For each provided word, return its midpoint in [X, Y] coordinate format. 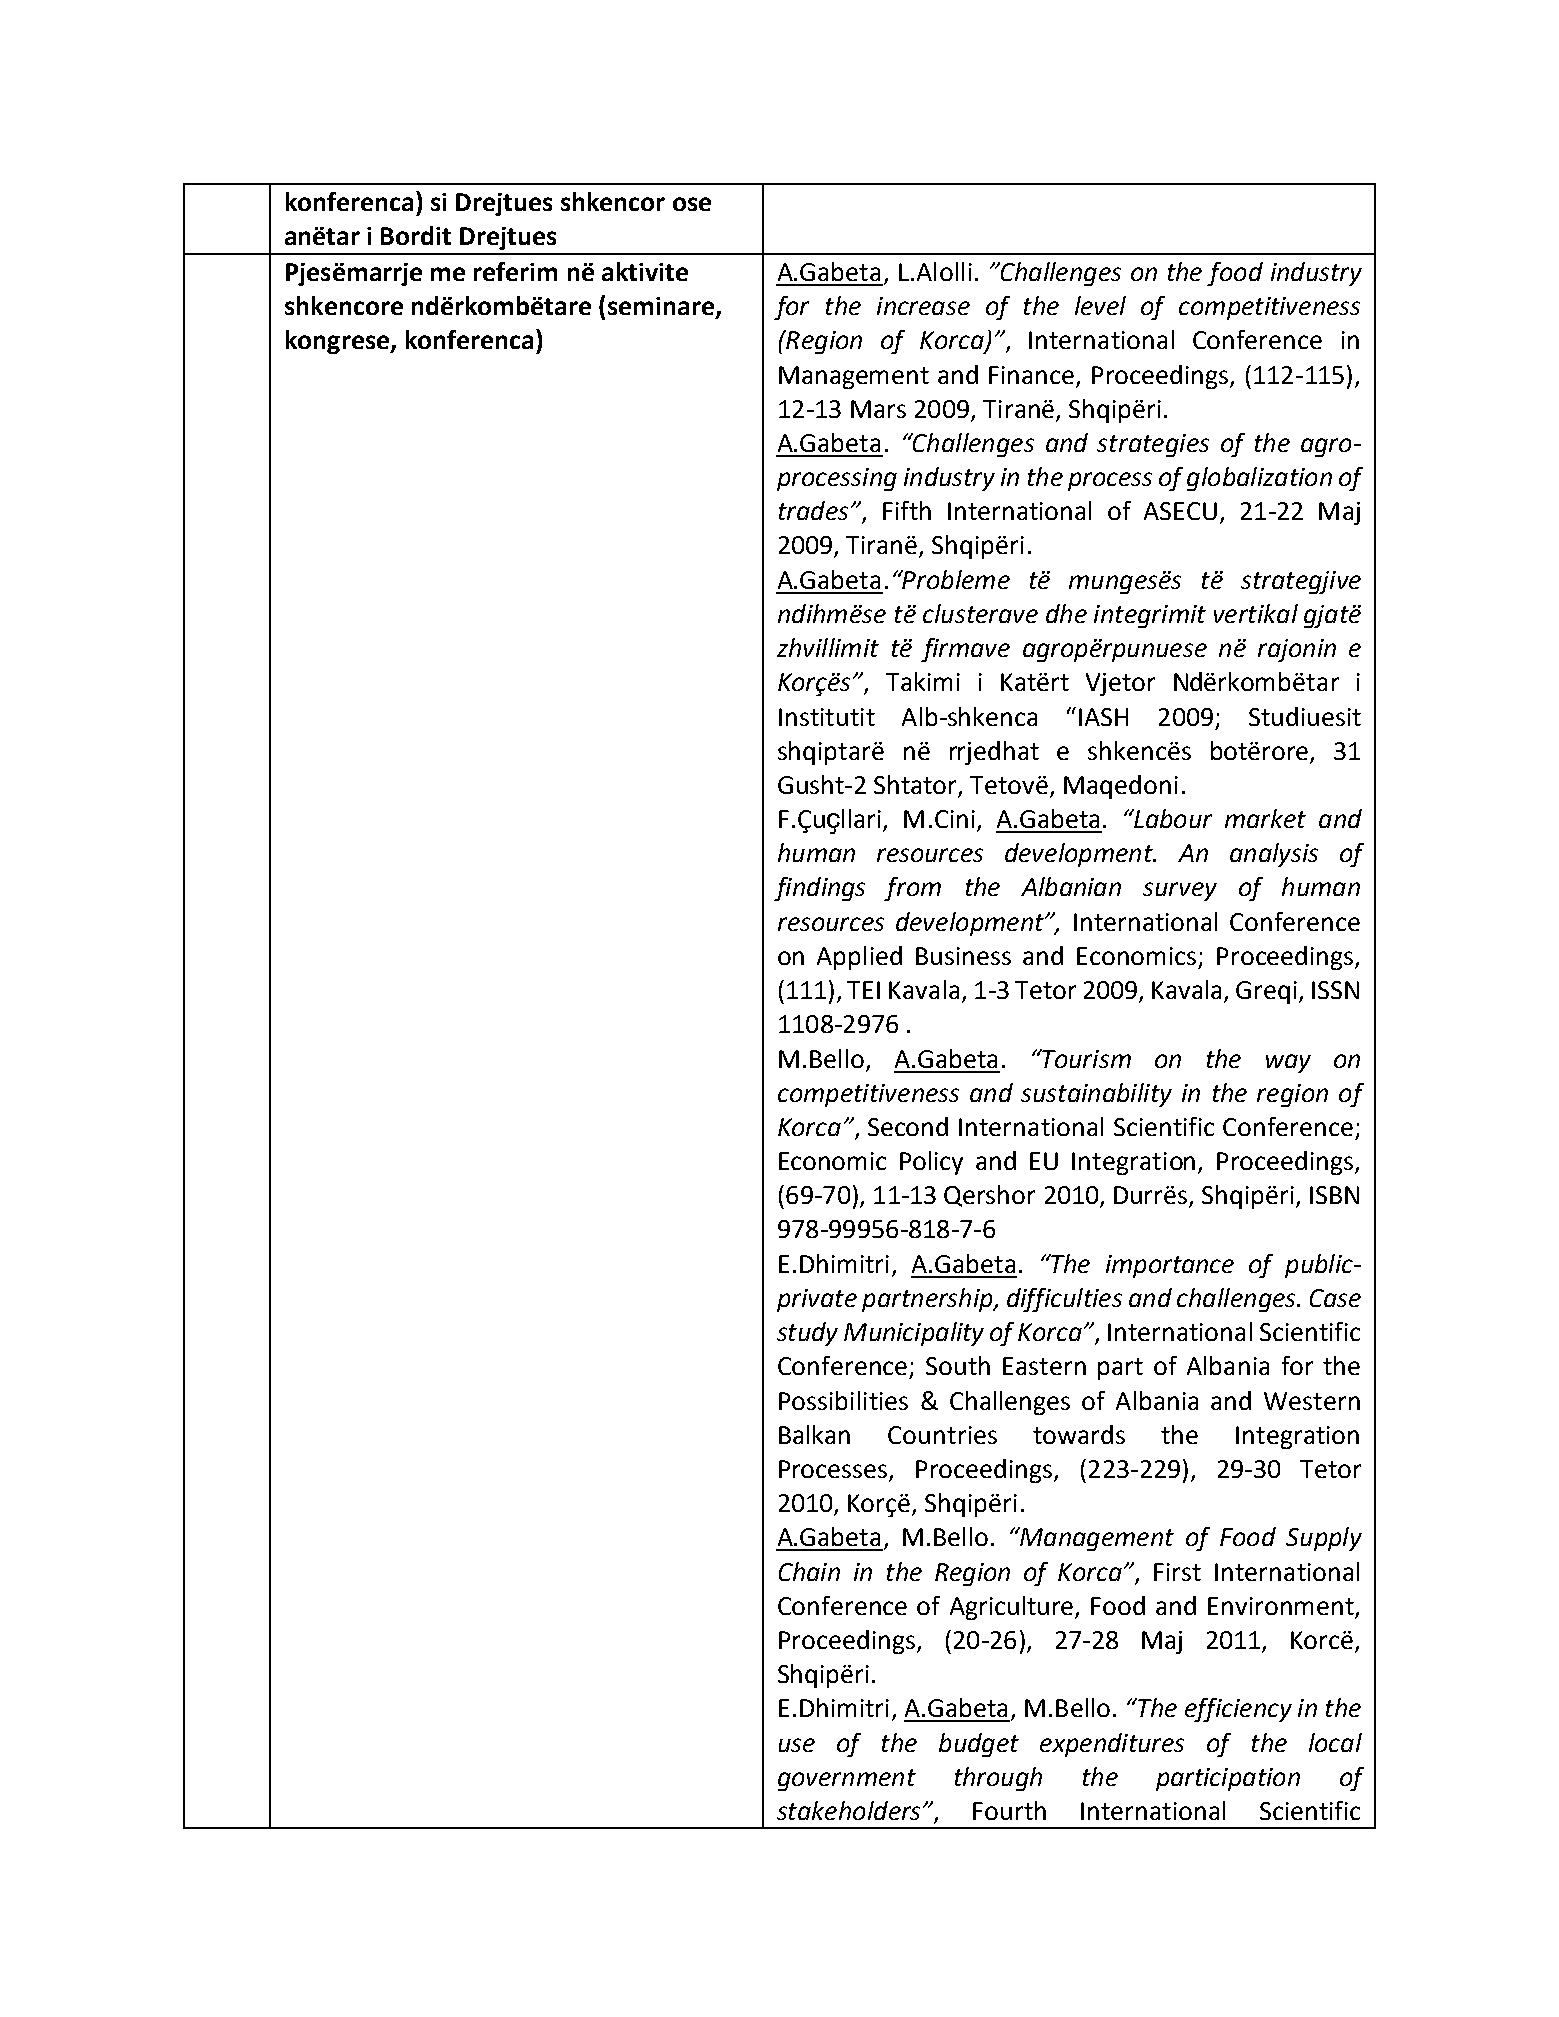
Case [1335, 1298]
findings [819, 889]
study [807, 1334]
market [1265, 818]
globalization [1259, 479]
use [797, 1745]
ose [692, 204]
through [998, 1779]
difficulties [1064, 1300]
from [912, 889]
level [1100, 305]
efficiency [1238, 1710]
